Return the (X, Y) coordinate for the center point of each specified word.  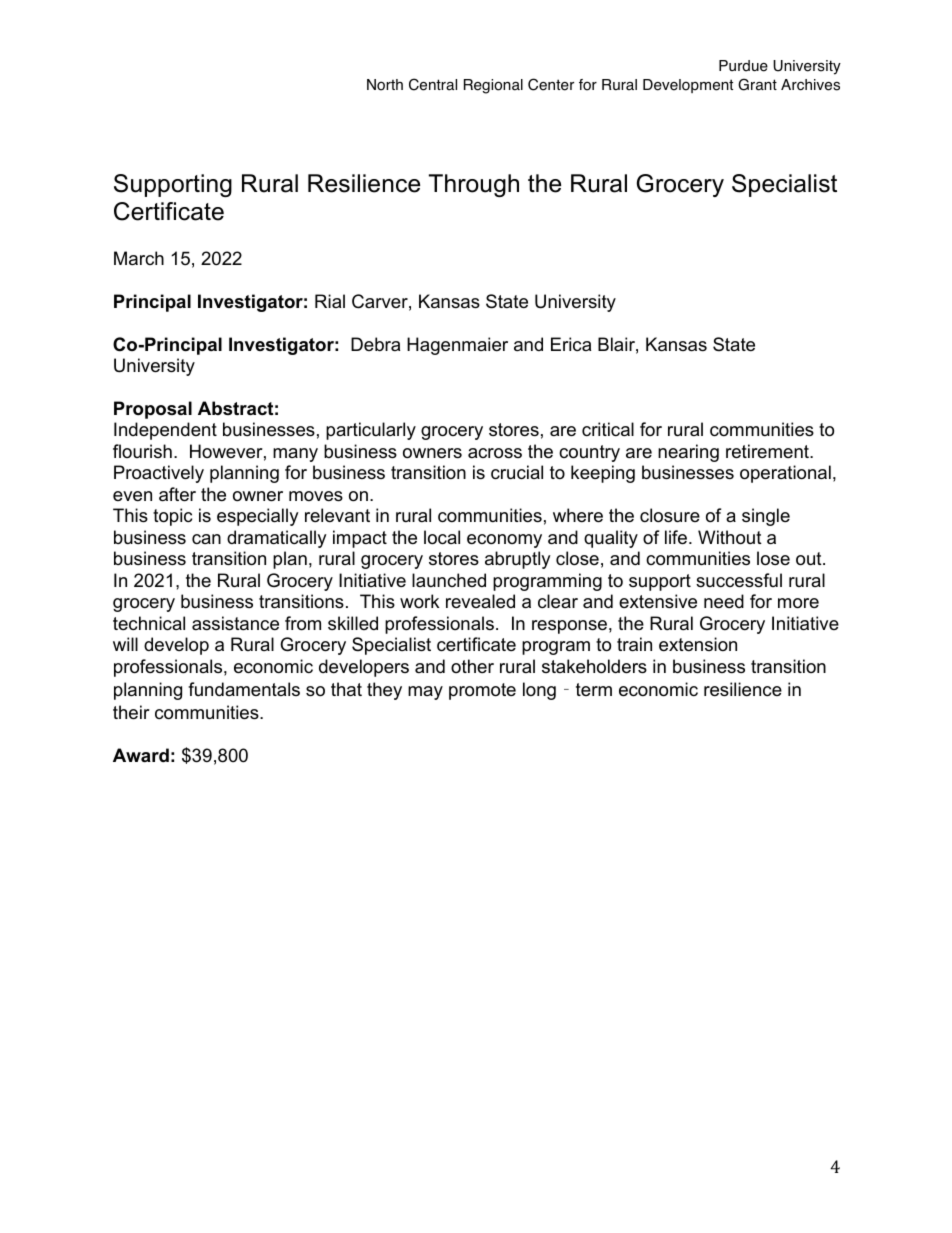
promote (482, 691)
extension (698, 644)
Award (141, 755)
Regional (493, 86)
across (495, 453)
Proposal (153, 410)
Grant (757, 84)
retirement (768, 451)
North (385, 85)
